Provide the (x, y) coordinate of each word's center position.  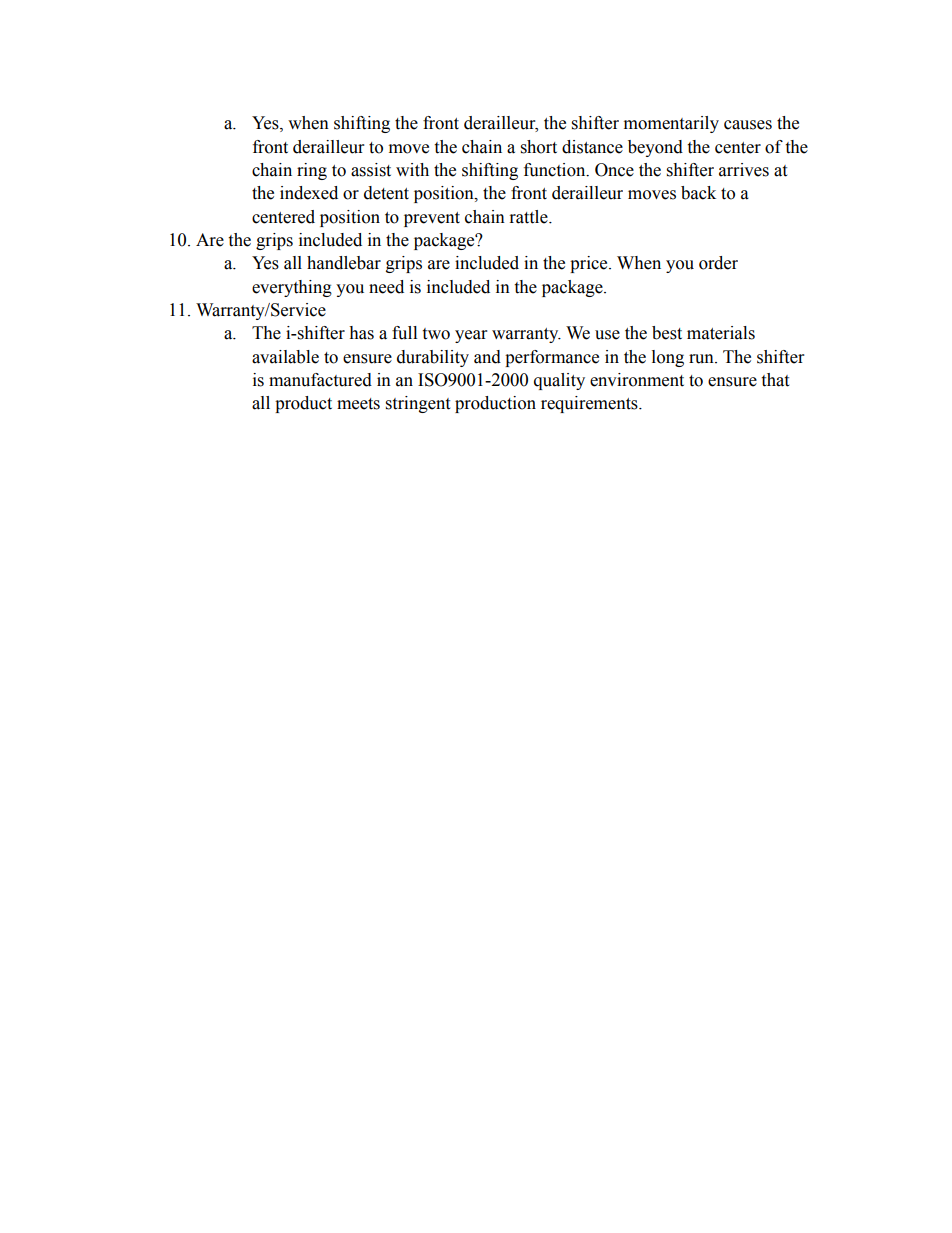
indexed (309, 193)
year (471, 336)
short (539, 147)
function (556, 170)
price (590, 264)
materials (721, 333)
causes (748, 125)
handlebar (344, 263)
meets (358, 404)
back (698, 193)
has (361, 333)
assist (371, 170)
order (718, 263)
